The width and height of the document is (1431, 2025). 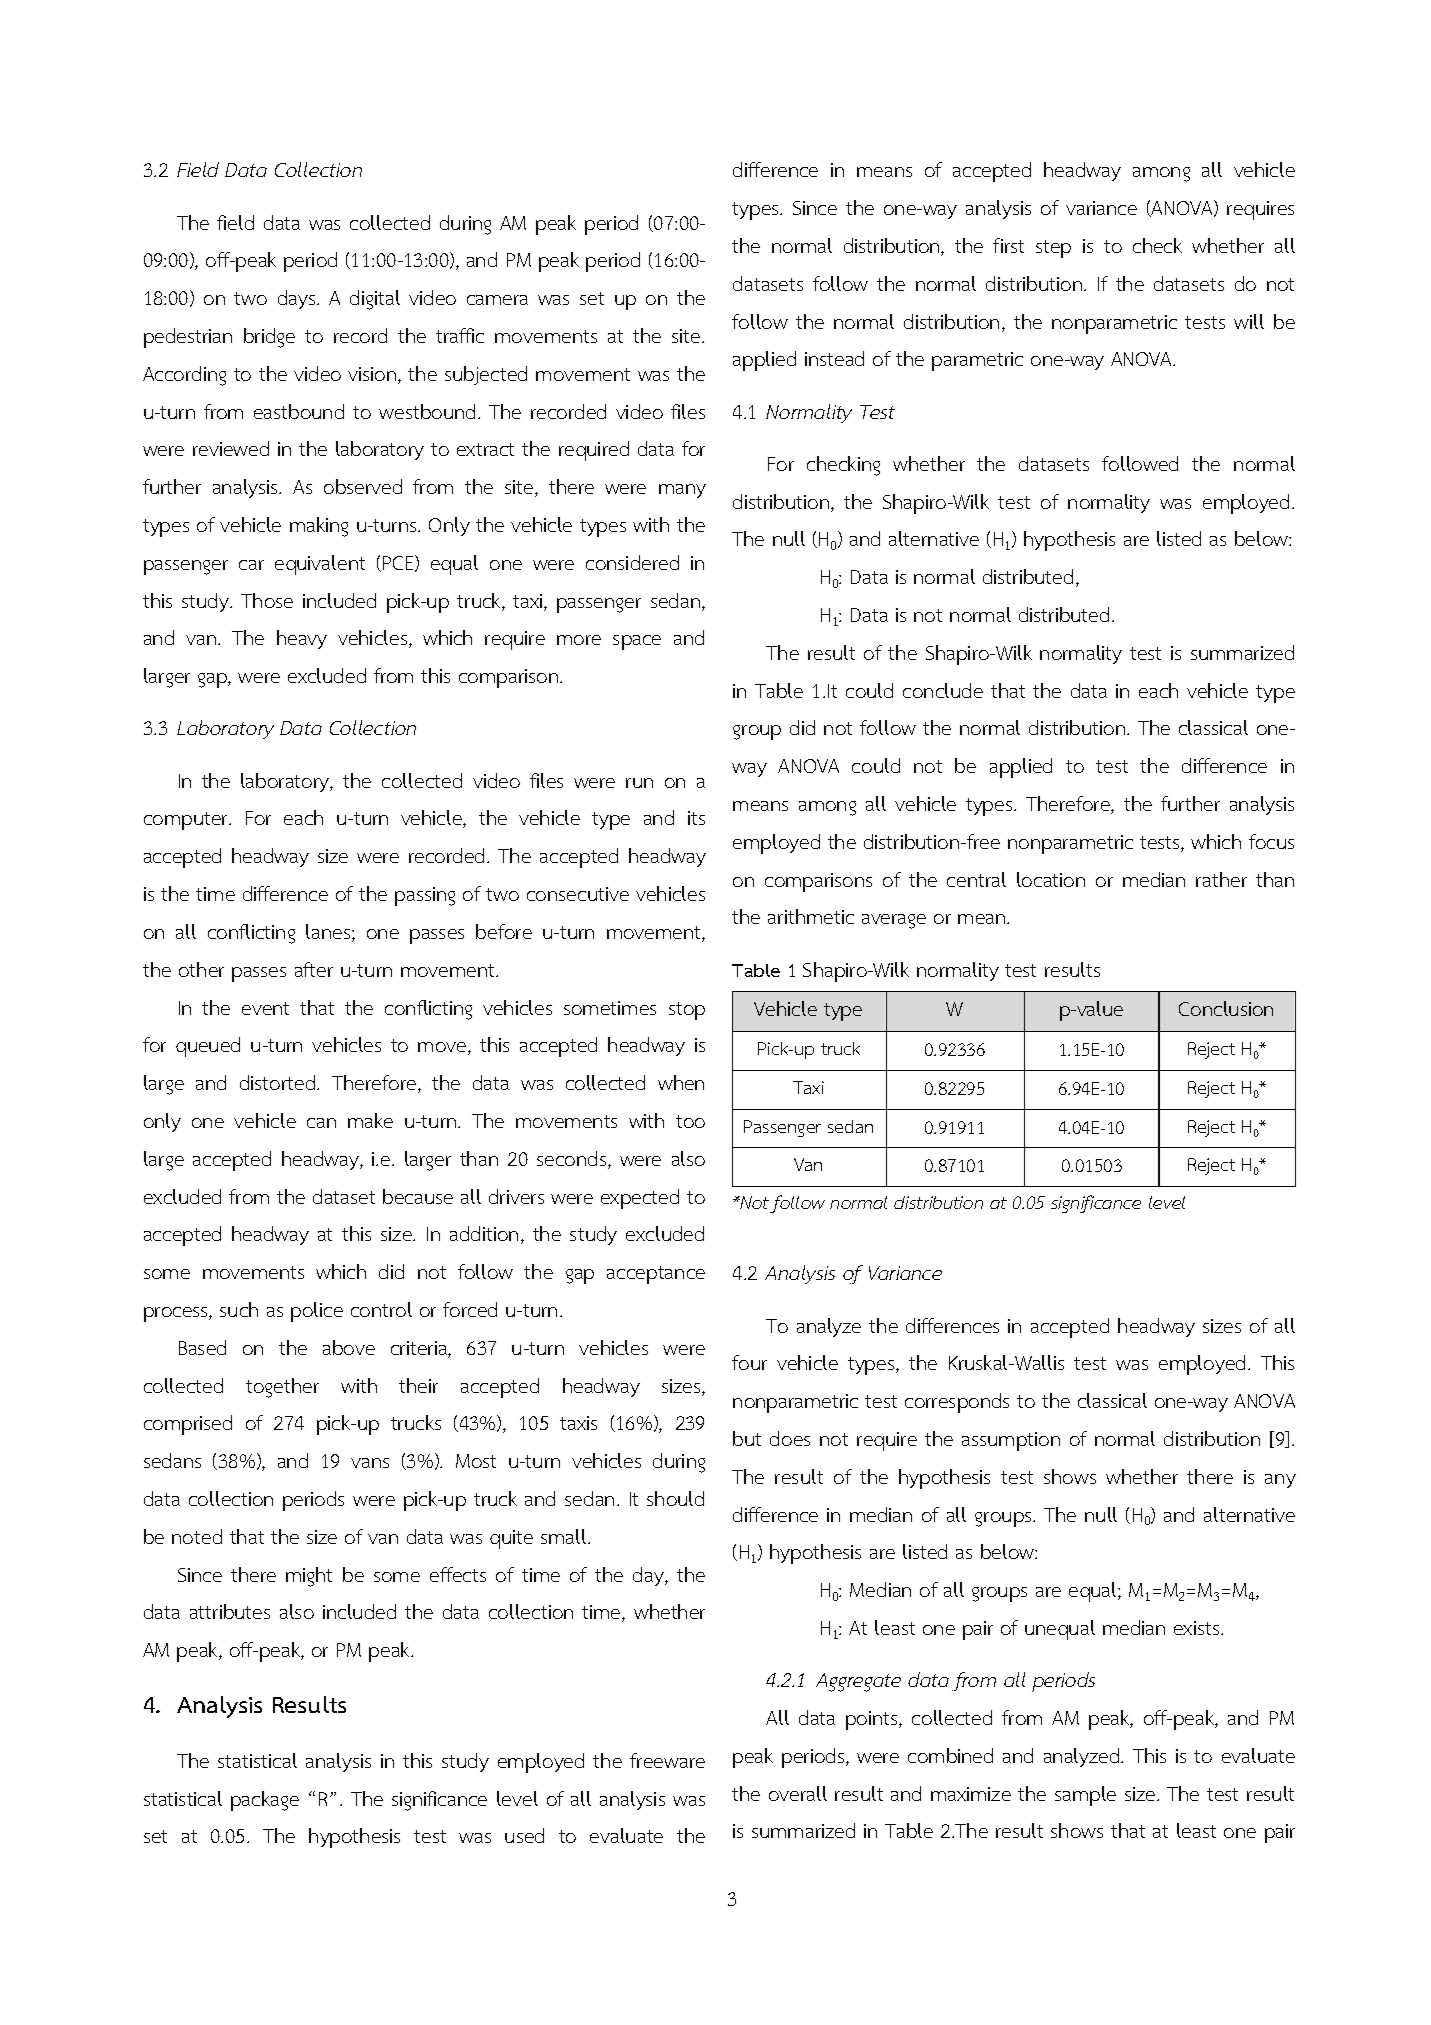 What do you see at coordinates (1053, 249) in the document?
I see `step` at bounding box center [1053, 249].
